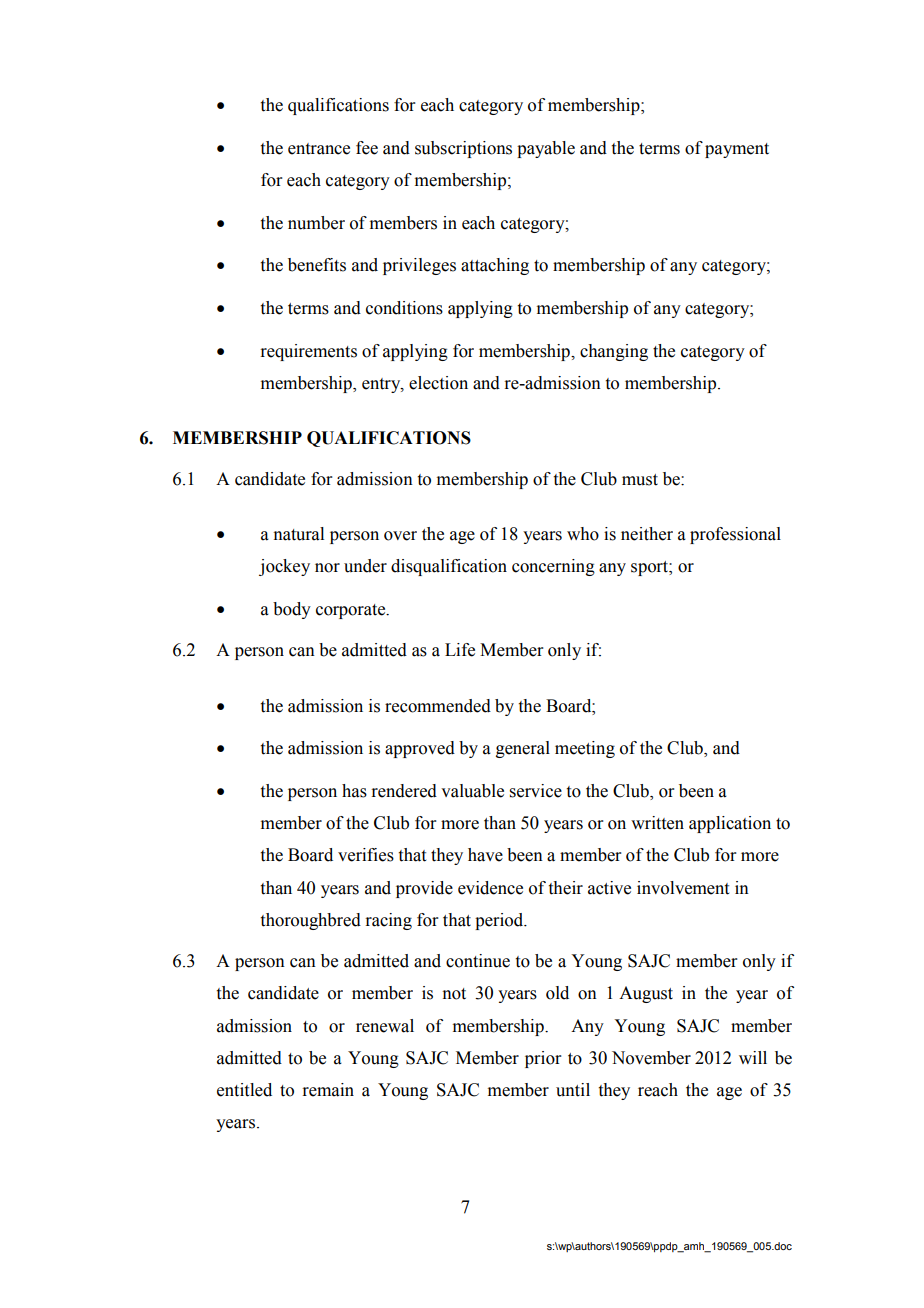 Image resolution: width=924 pixels, height=1308 pixels. Describe the element at coordinates (328, 1090) in the image. I see `remain` at that location.
